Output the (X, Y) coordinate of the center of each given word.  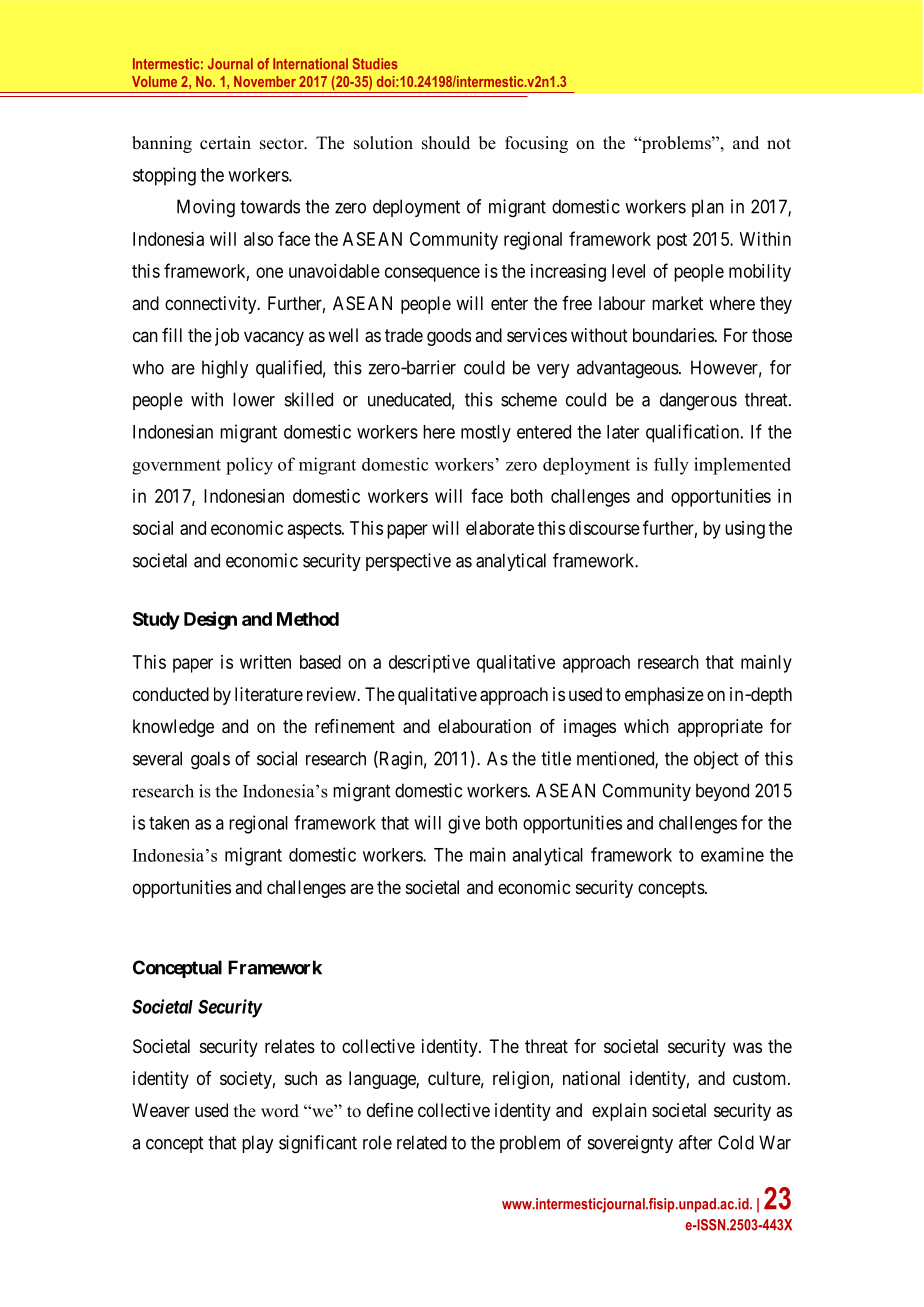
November (265, 81)
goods (449, 337)
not (779, 144)
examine (732, 854)
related (422, 1142)
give (464, 824)
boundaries (674, 335)
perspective (408, 562)
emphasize (664, 696)
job (227, 337)
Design (210, 620)
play (257, 1144)
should (446, 143)
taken (169, 823)
